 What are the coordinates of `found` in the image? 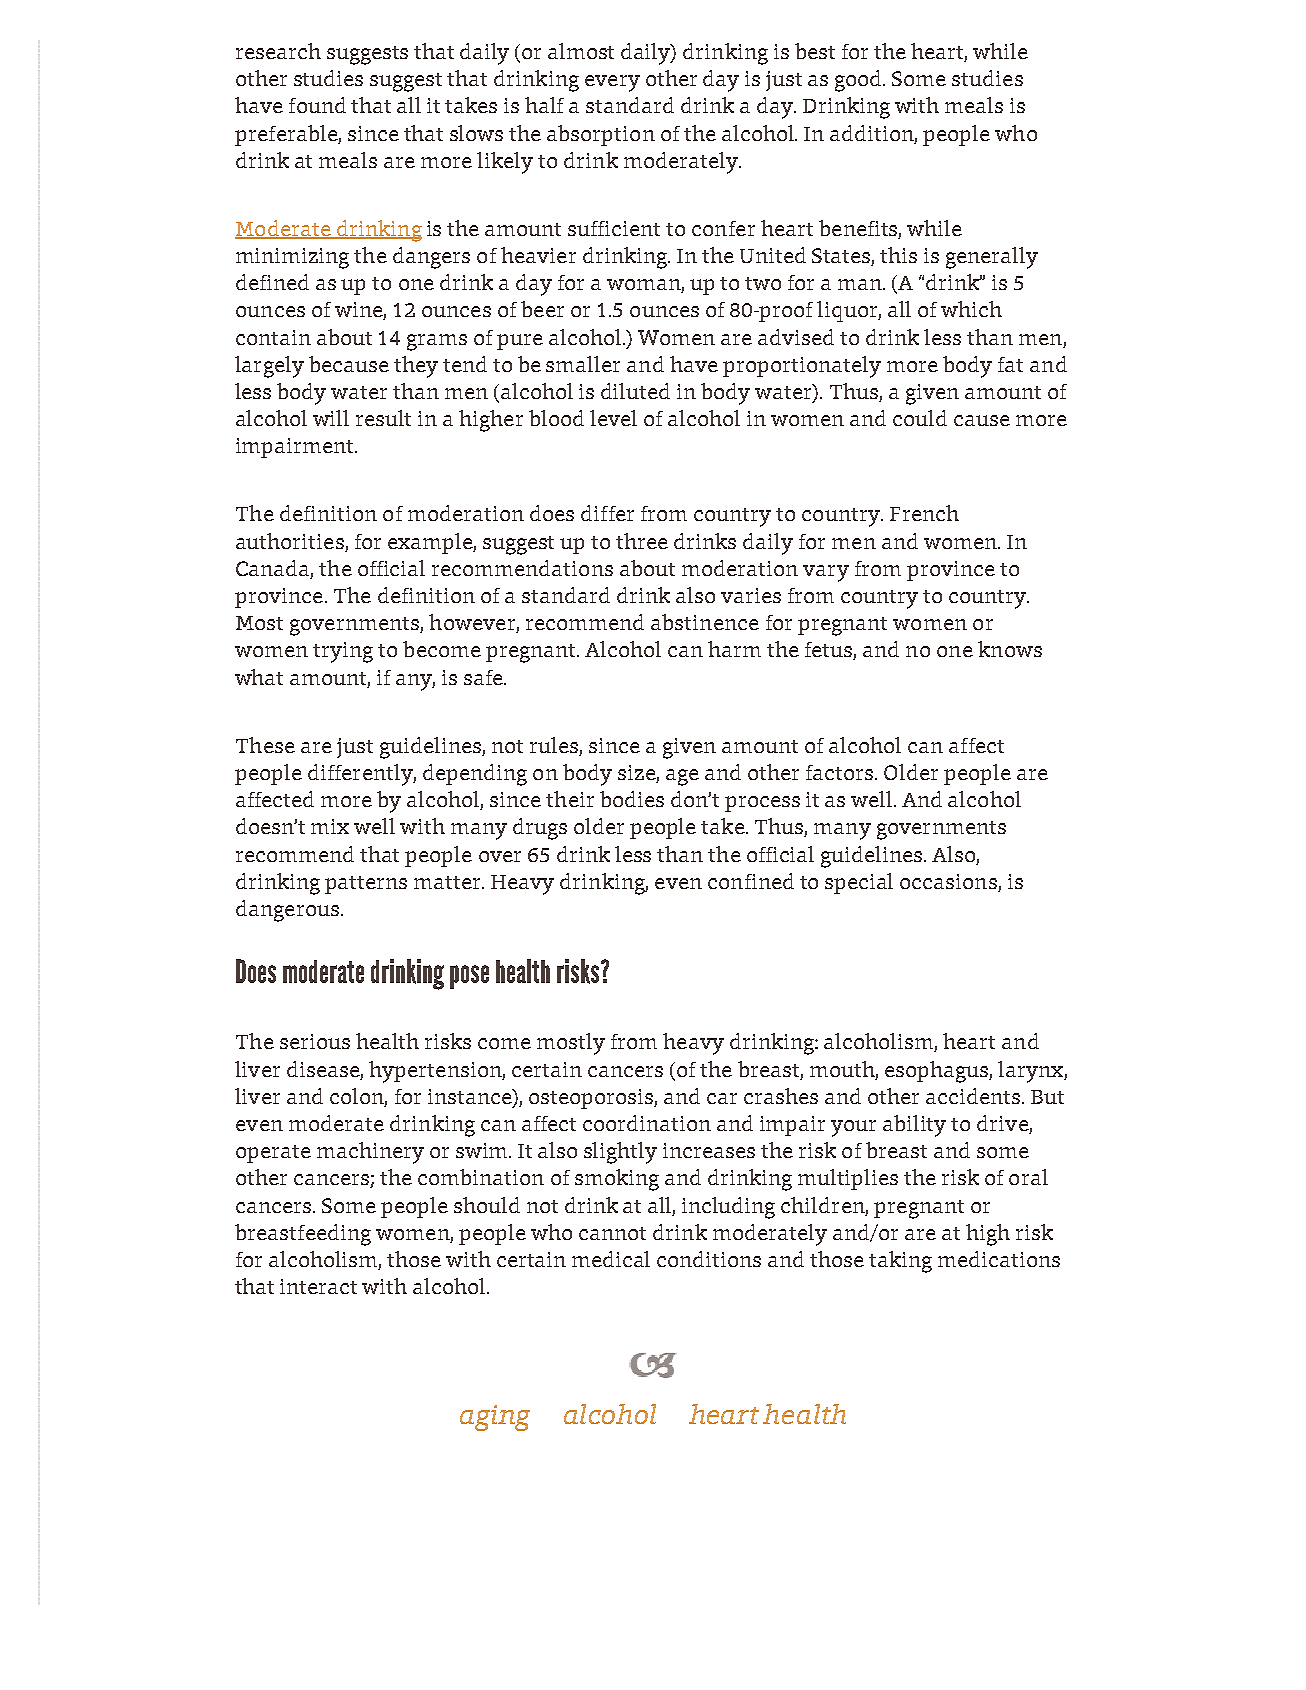 It's located at (317, 105).
